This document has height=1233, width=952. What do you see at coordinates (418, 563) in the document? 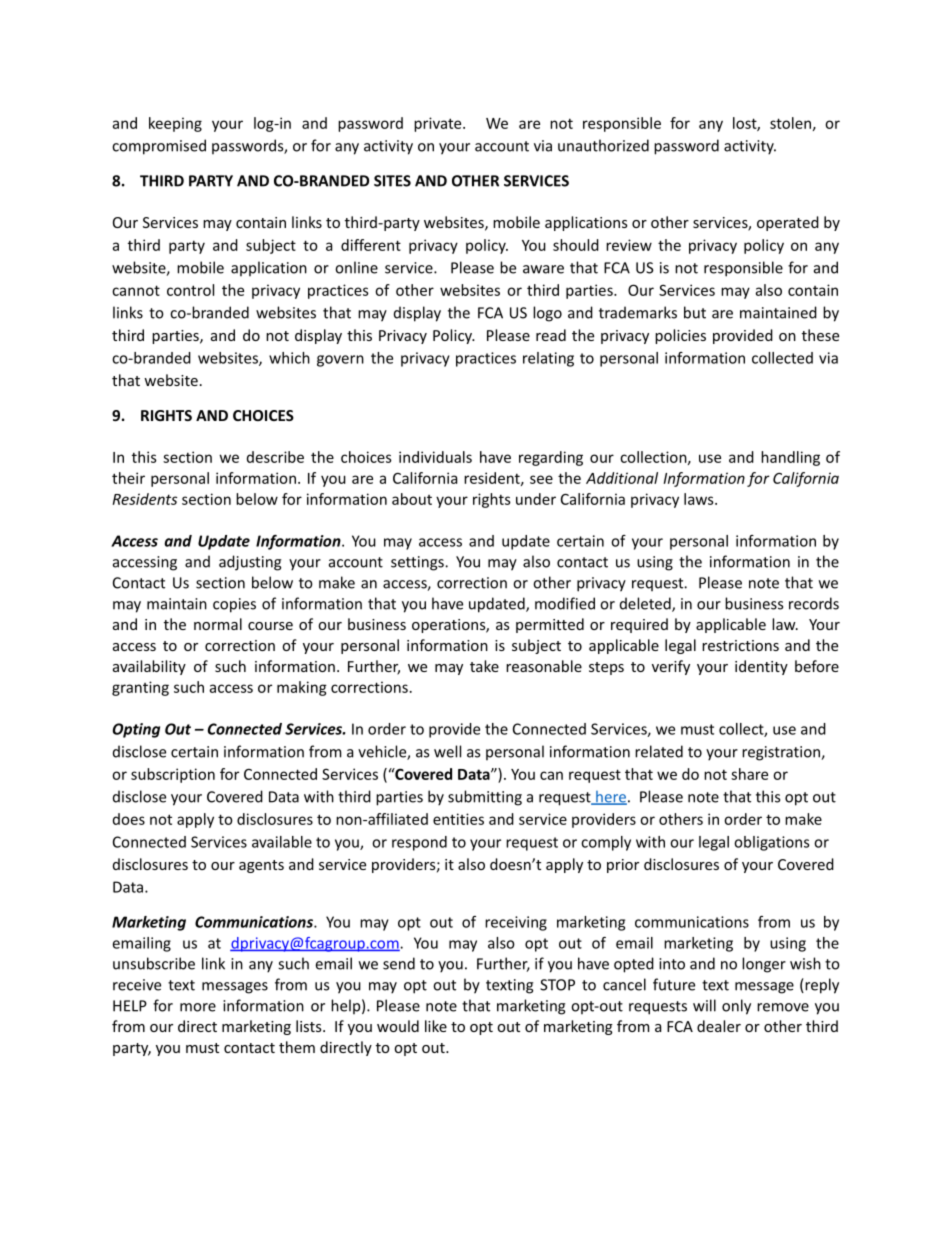
I see `settings` at bounding box center [418, 563].
